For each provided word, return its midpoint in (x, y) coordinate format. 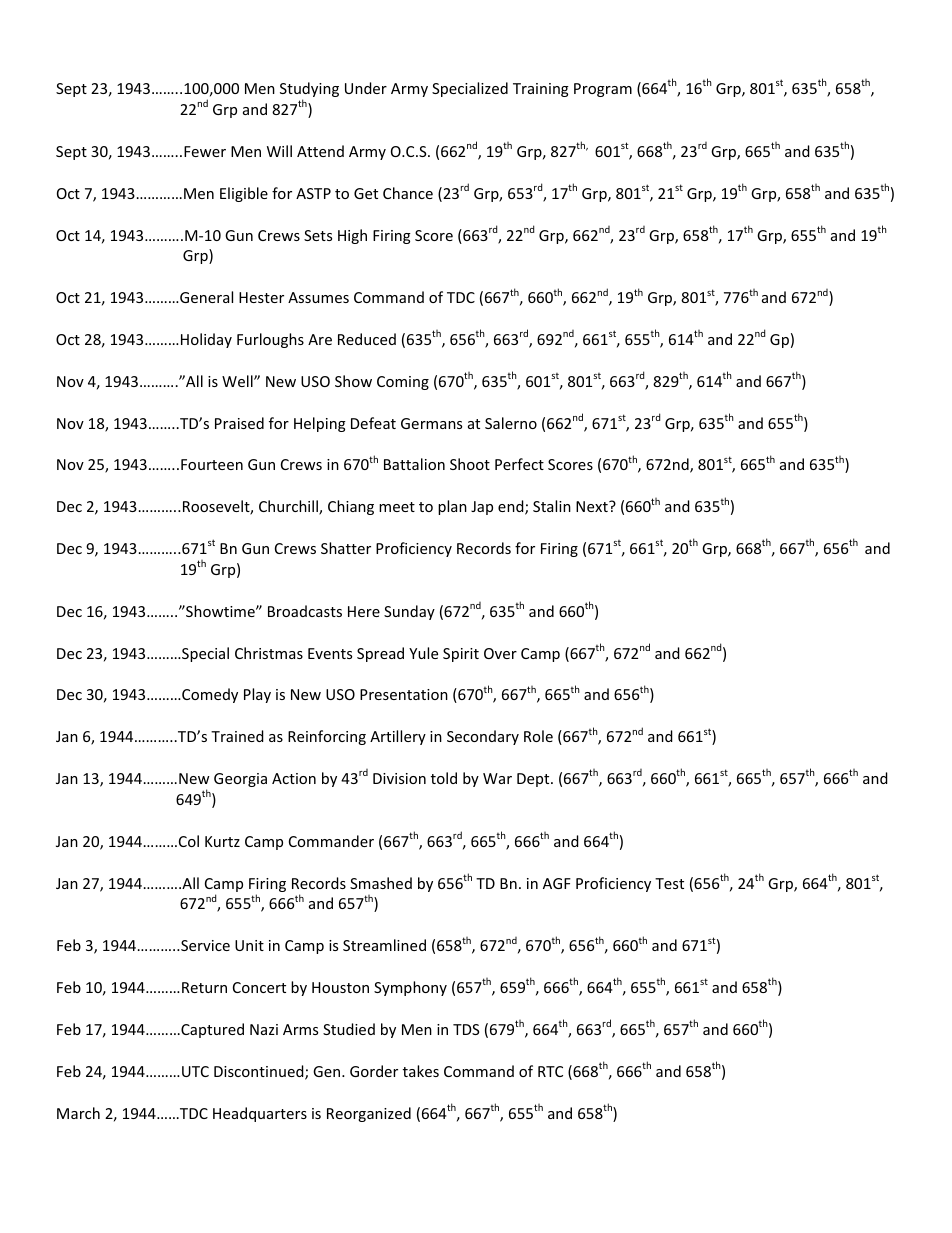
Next (593, 506)
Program (603, 90)
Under (366, 88)
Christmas (269, 653)
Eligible (244, 194)
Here (364, 611)
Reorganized (369, 1114)
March (78, 1113)
